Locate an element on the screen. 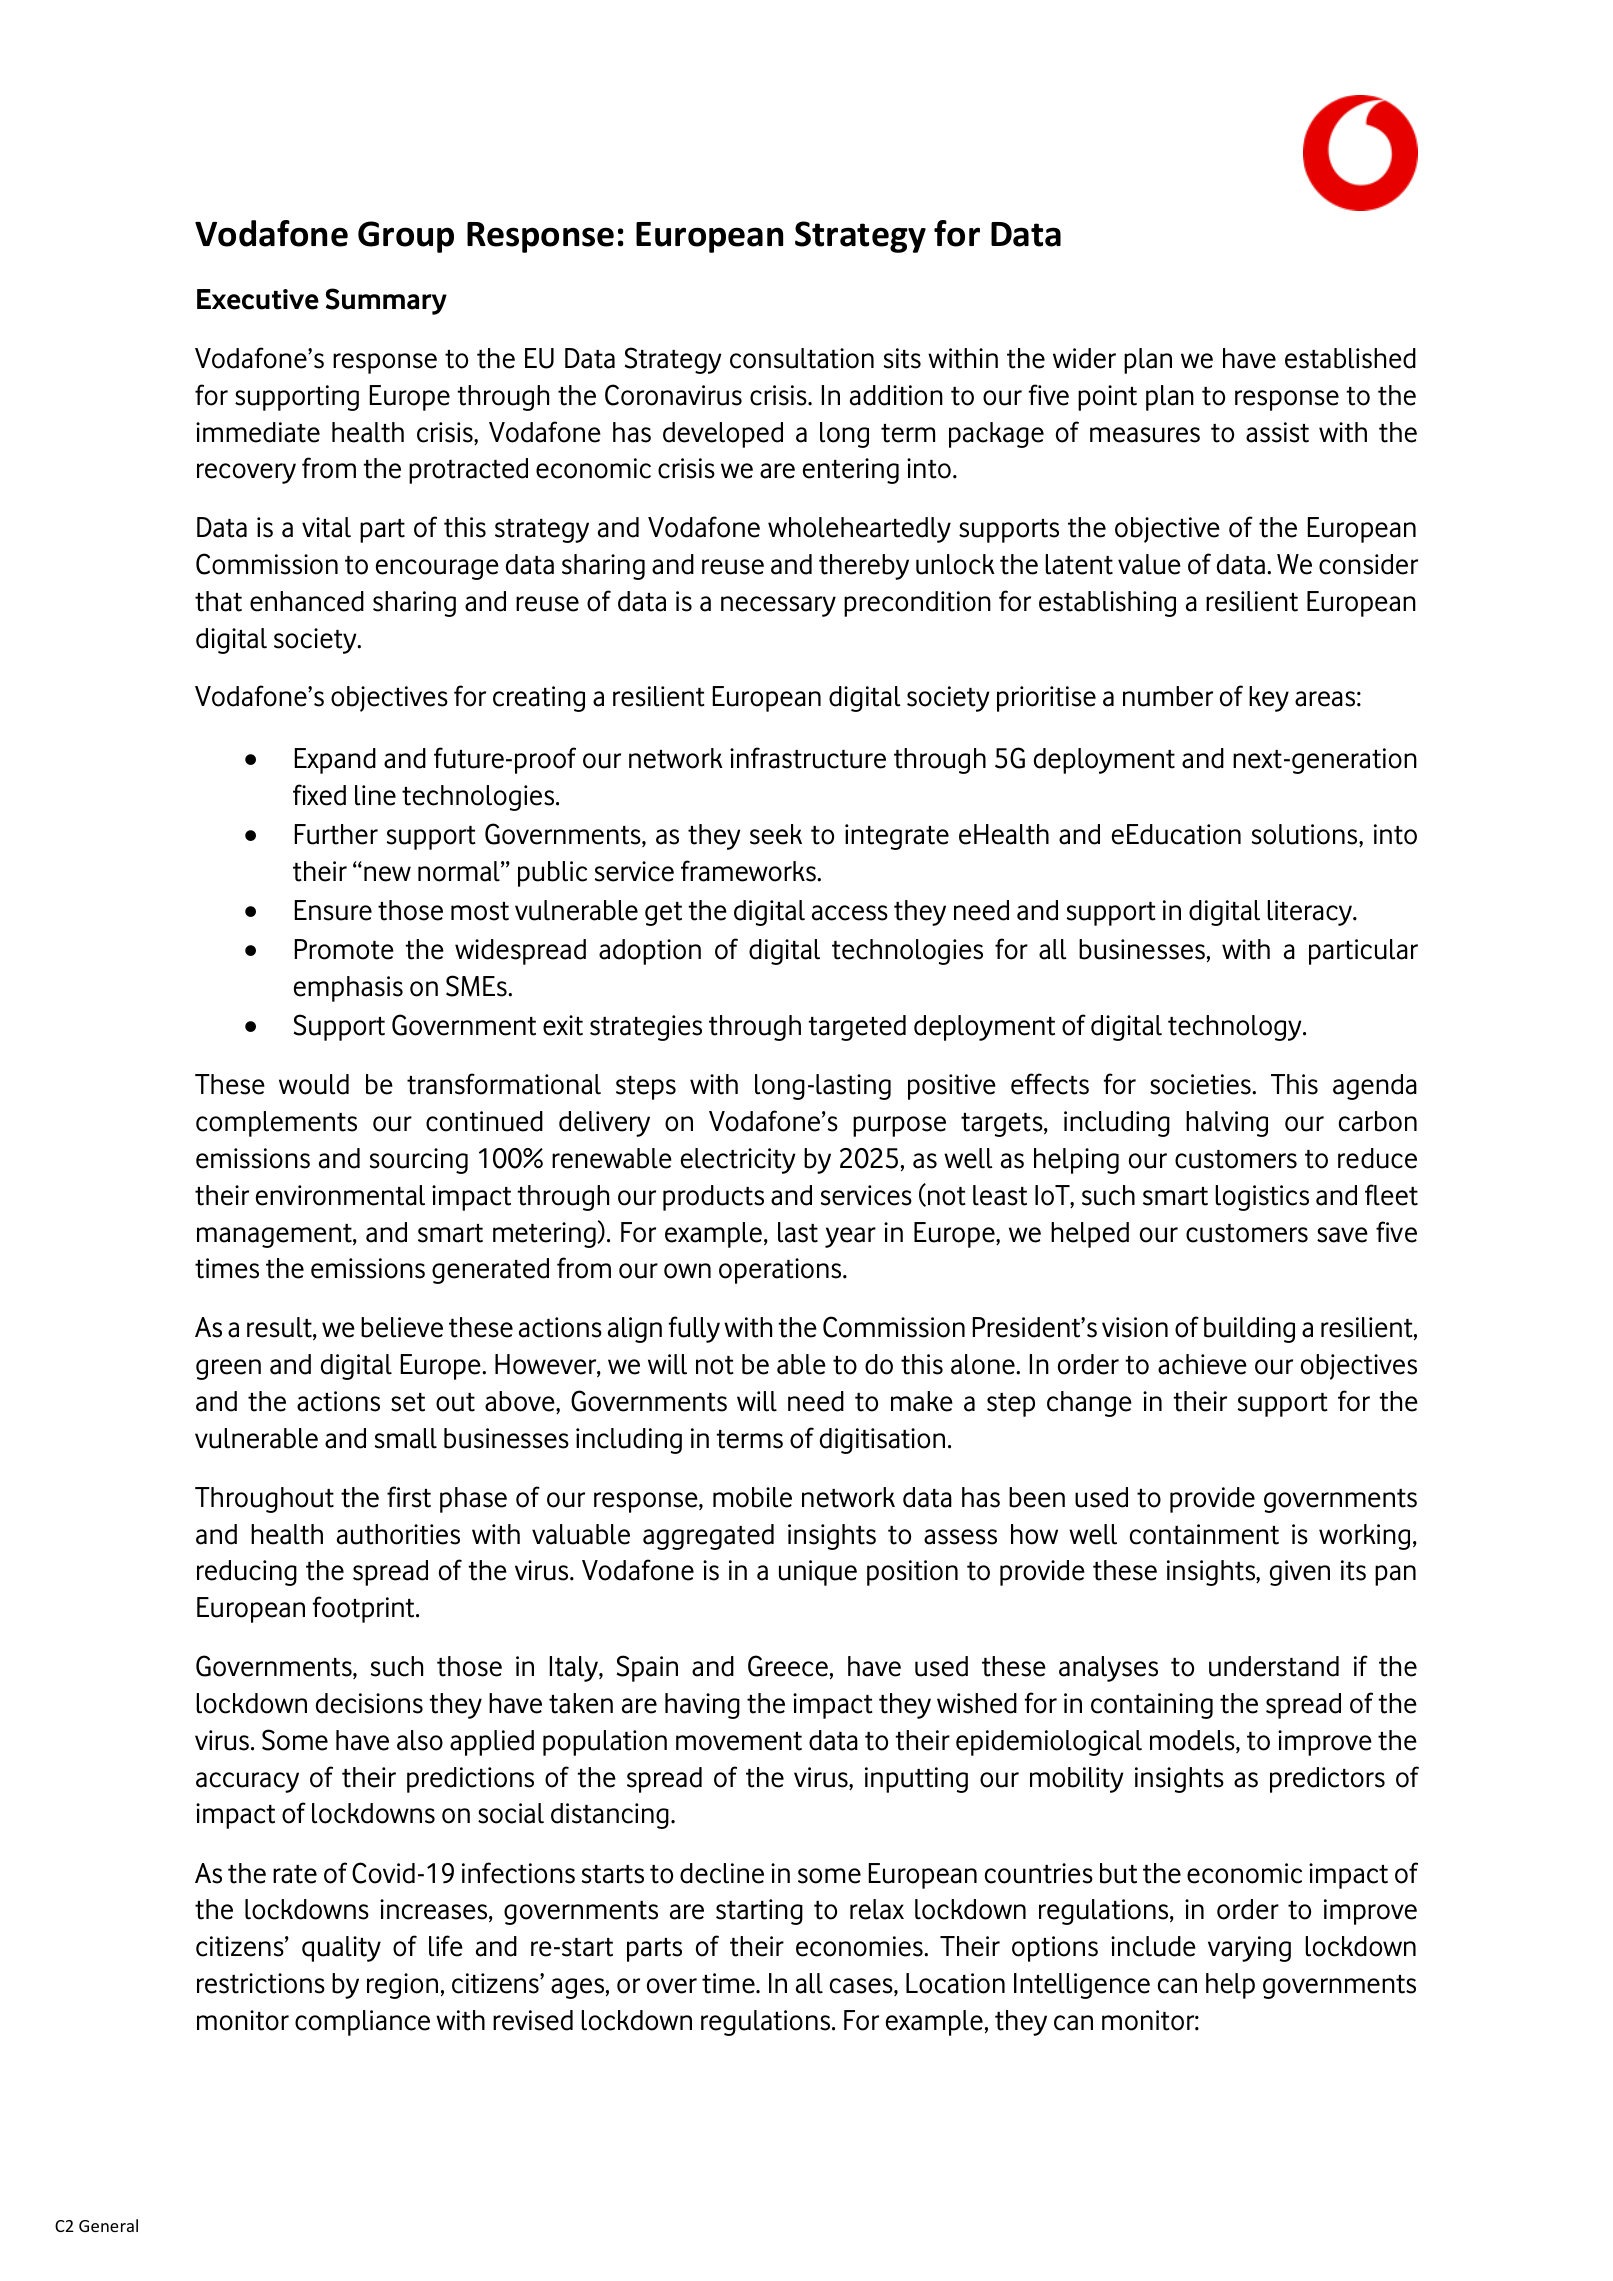  products is located at coordinates (713, 1198).
